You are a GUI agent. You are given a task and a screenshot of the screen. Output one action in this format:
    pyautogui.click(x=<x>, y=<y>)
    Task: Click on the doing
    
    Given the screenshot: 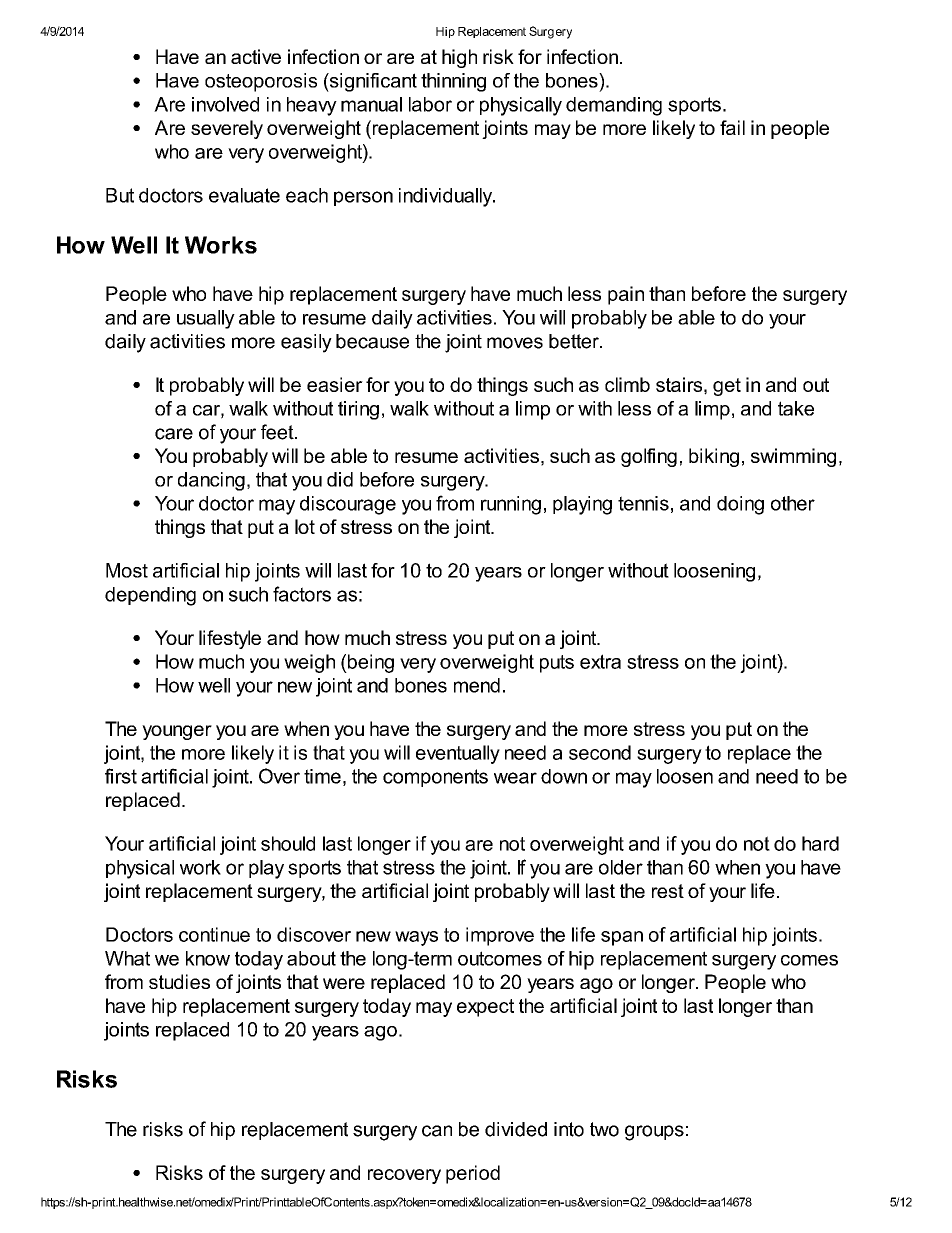 What is the action you would take?
    pyautogui.click(x=740, y=505)
